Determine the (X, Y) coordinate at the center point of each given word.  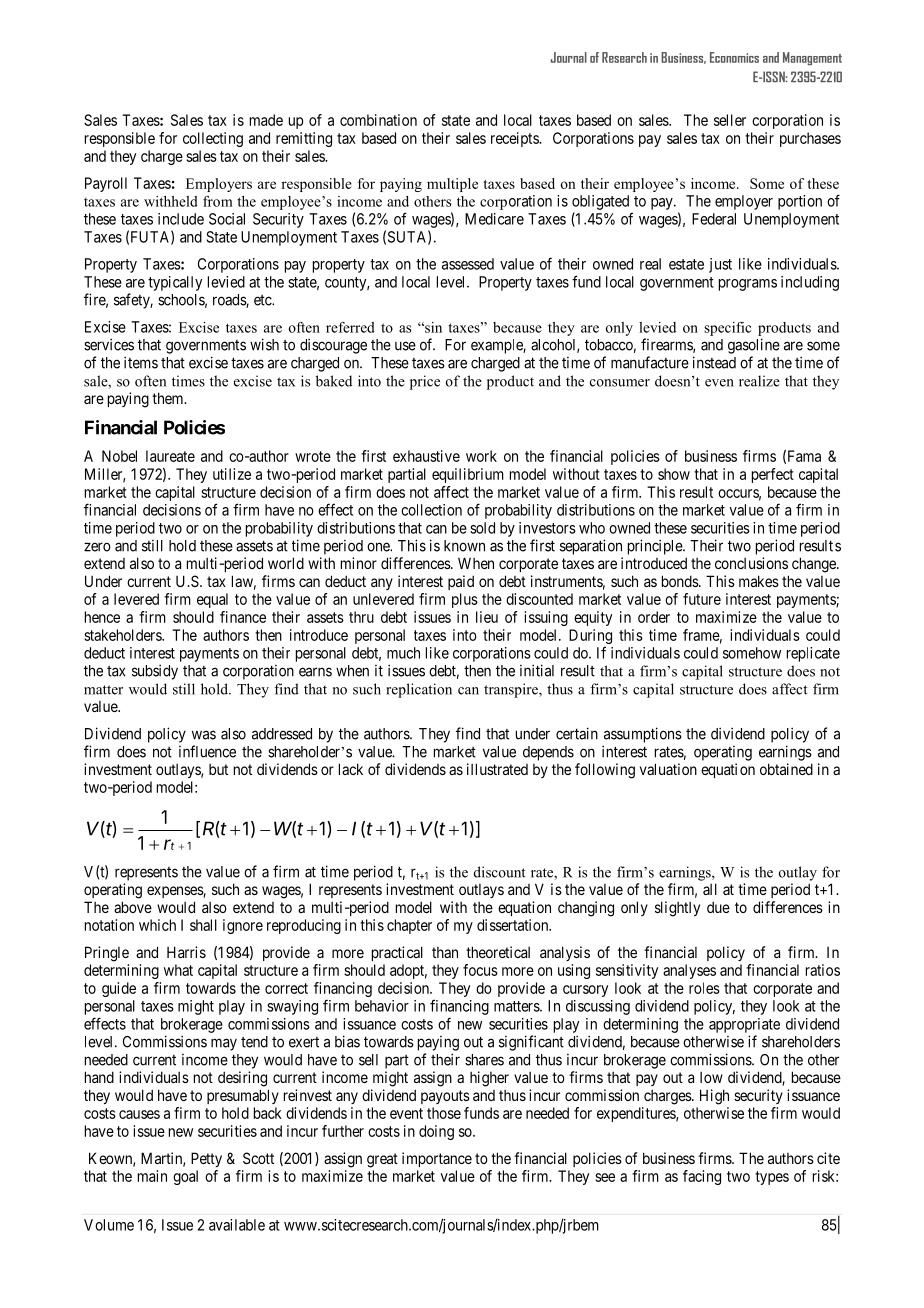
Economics (734, 57)
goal (185, 1177)
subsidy (155, 672)
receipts (515, 139)
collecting (213, 139)
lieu (487, 617)
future (702, 599)
